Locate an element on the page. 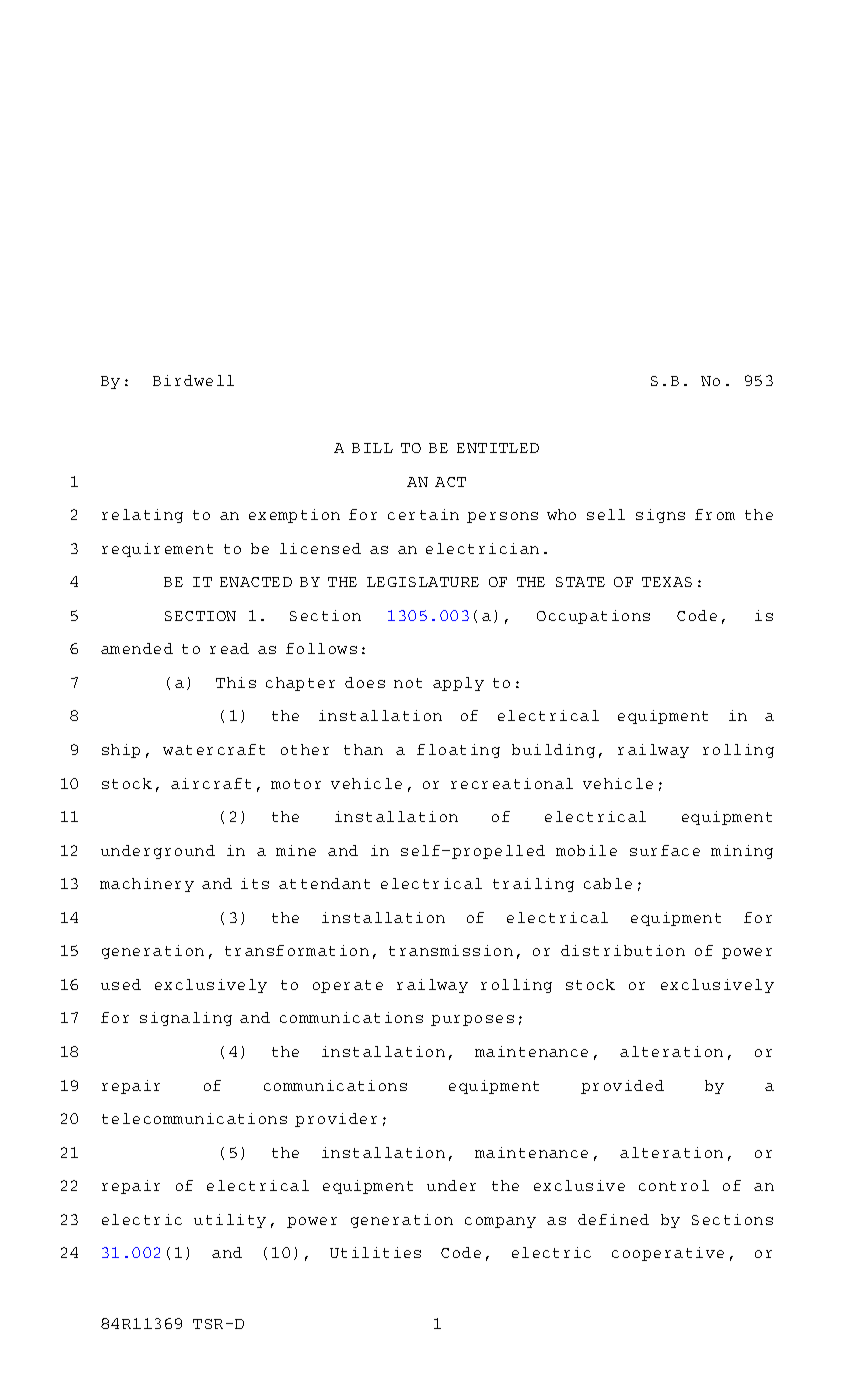 This document has width=849, height=1400. trailing is located at coordinates (533, 885).
